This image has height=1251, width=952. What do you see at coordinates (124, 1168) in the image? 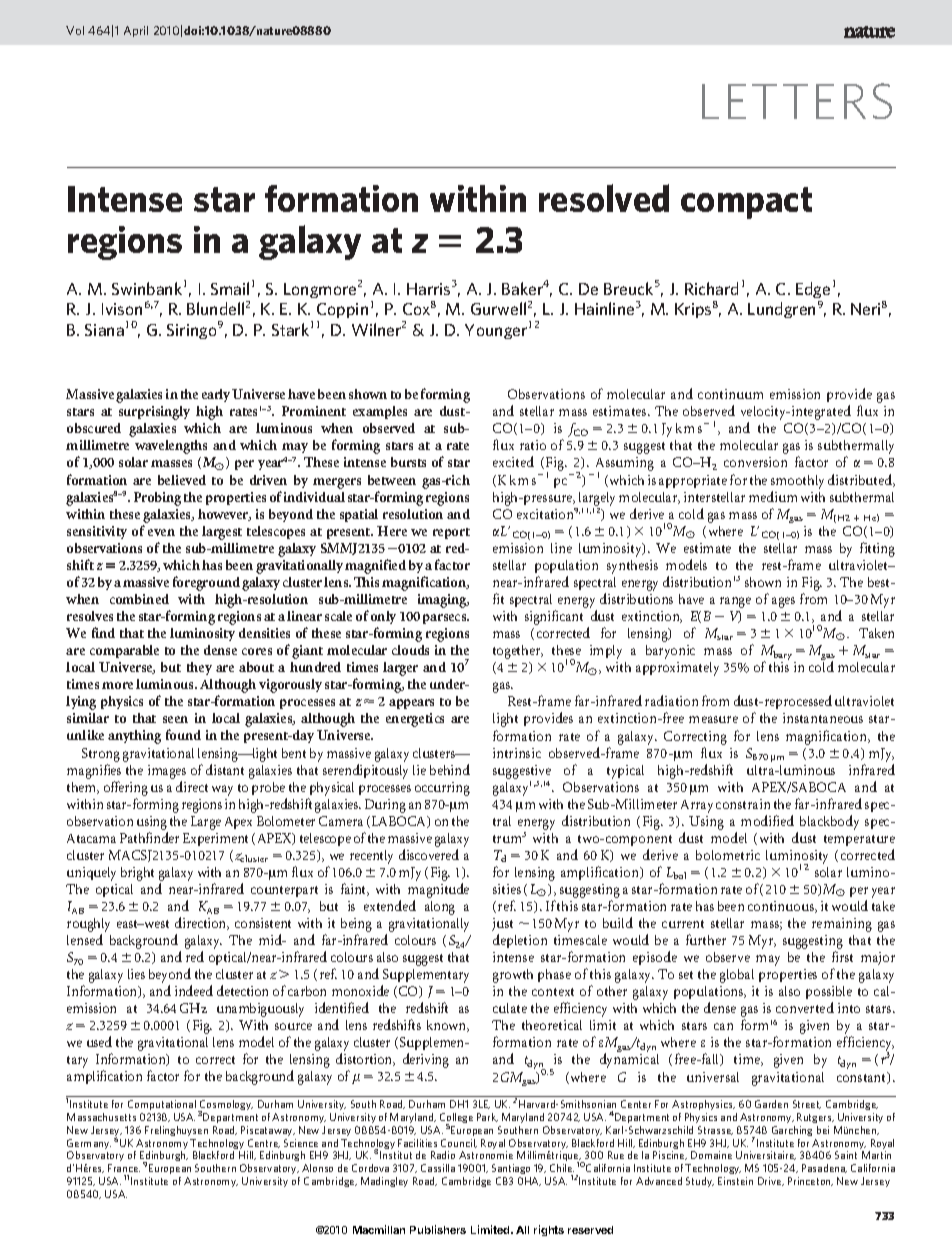
I see `France` at bounding box center [124, 1168].
